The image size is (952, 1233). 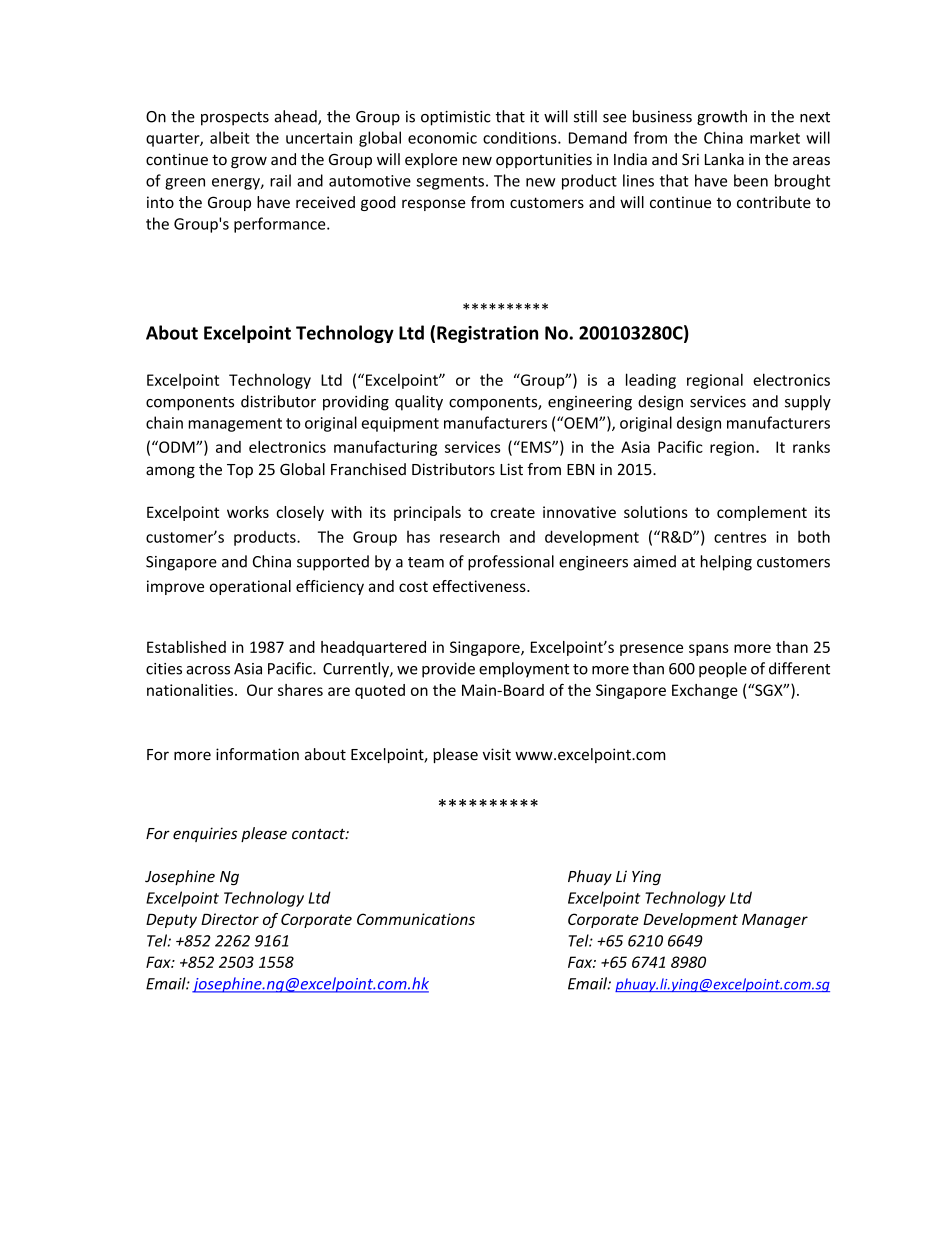 What do you see at coordinates (230, 919) in the screenshot?
I see `Director` at bounding box center [230, 919].
